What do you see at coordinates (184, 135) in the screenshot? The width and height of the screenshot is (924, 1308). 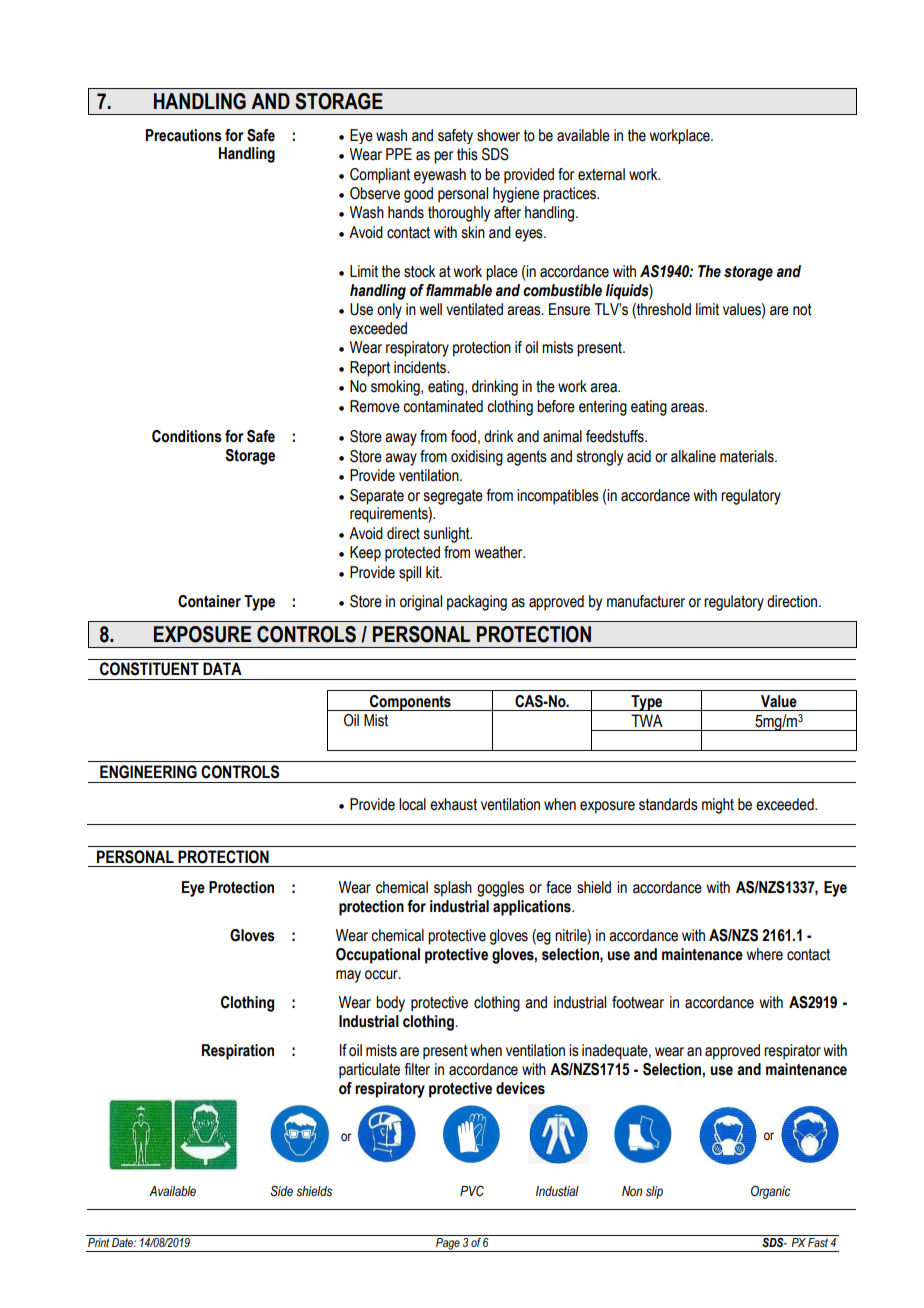 I see `Precautions` at bounding box center [184, 135].
